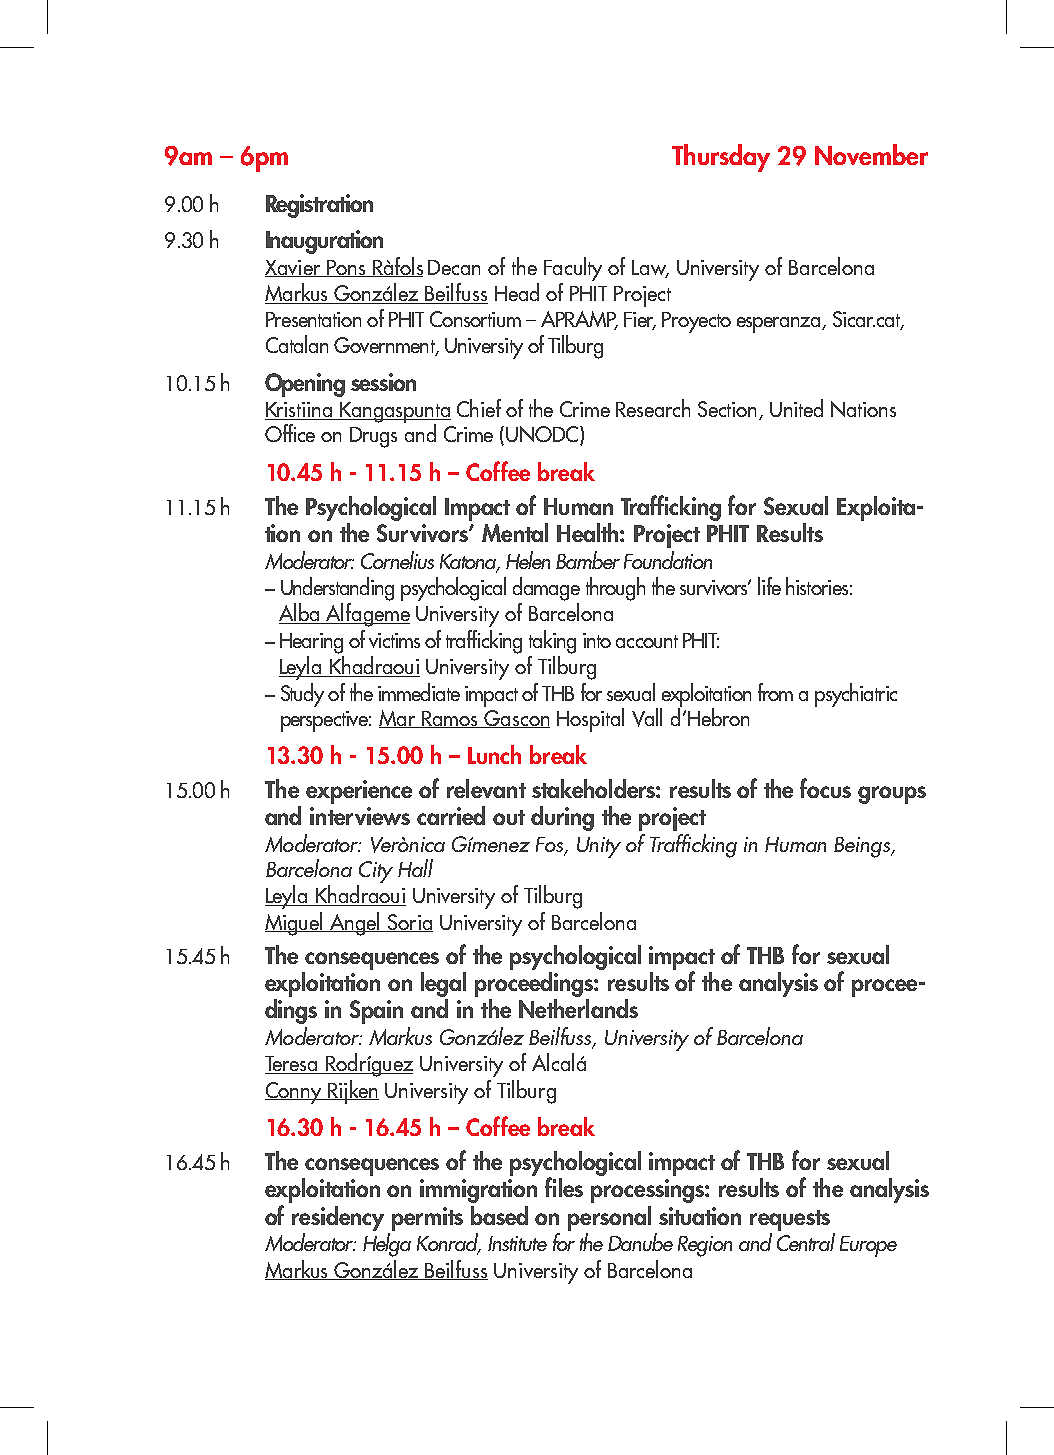 The width and height of the screenshot is (1054, 1455). Describe the element at coordinates (338, 1218) in the screenshot. I see `residency` at that location.
